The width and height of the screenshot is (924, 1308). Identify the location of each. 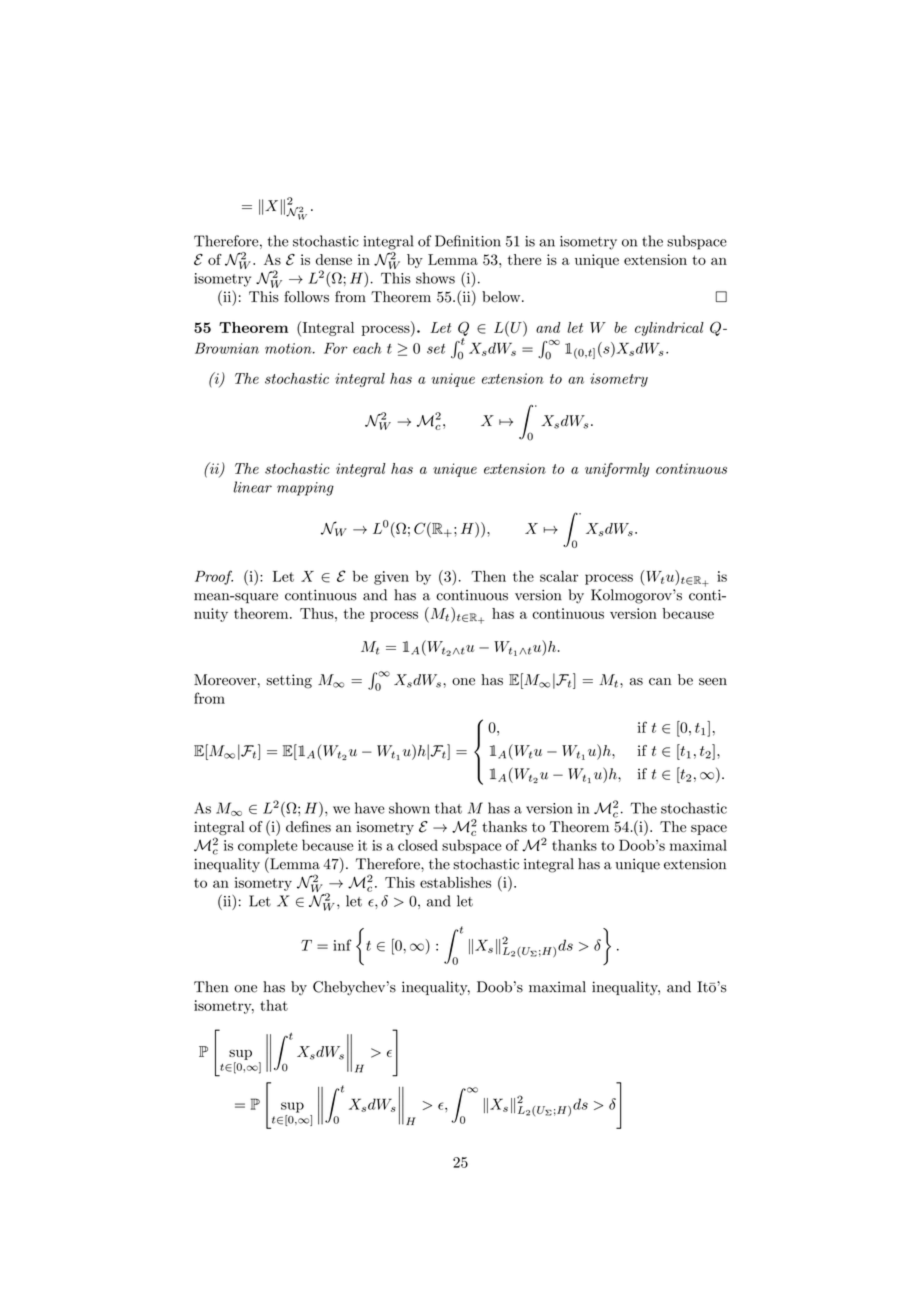
(367, 348).
